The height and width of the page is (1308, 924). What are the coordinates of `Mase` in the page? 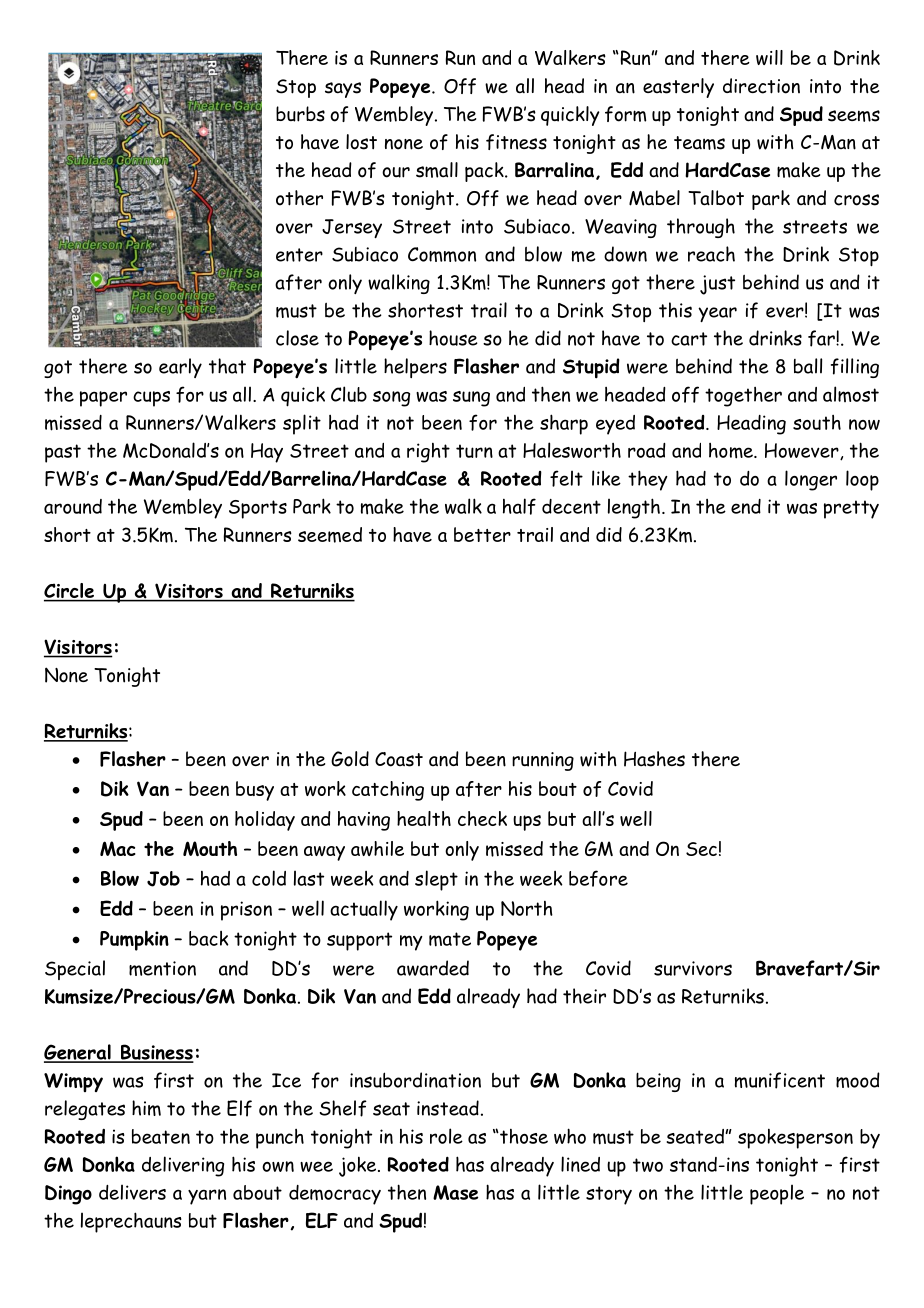 It's located at (455, 1192).
